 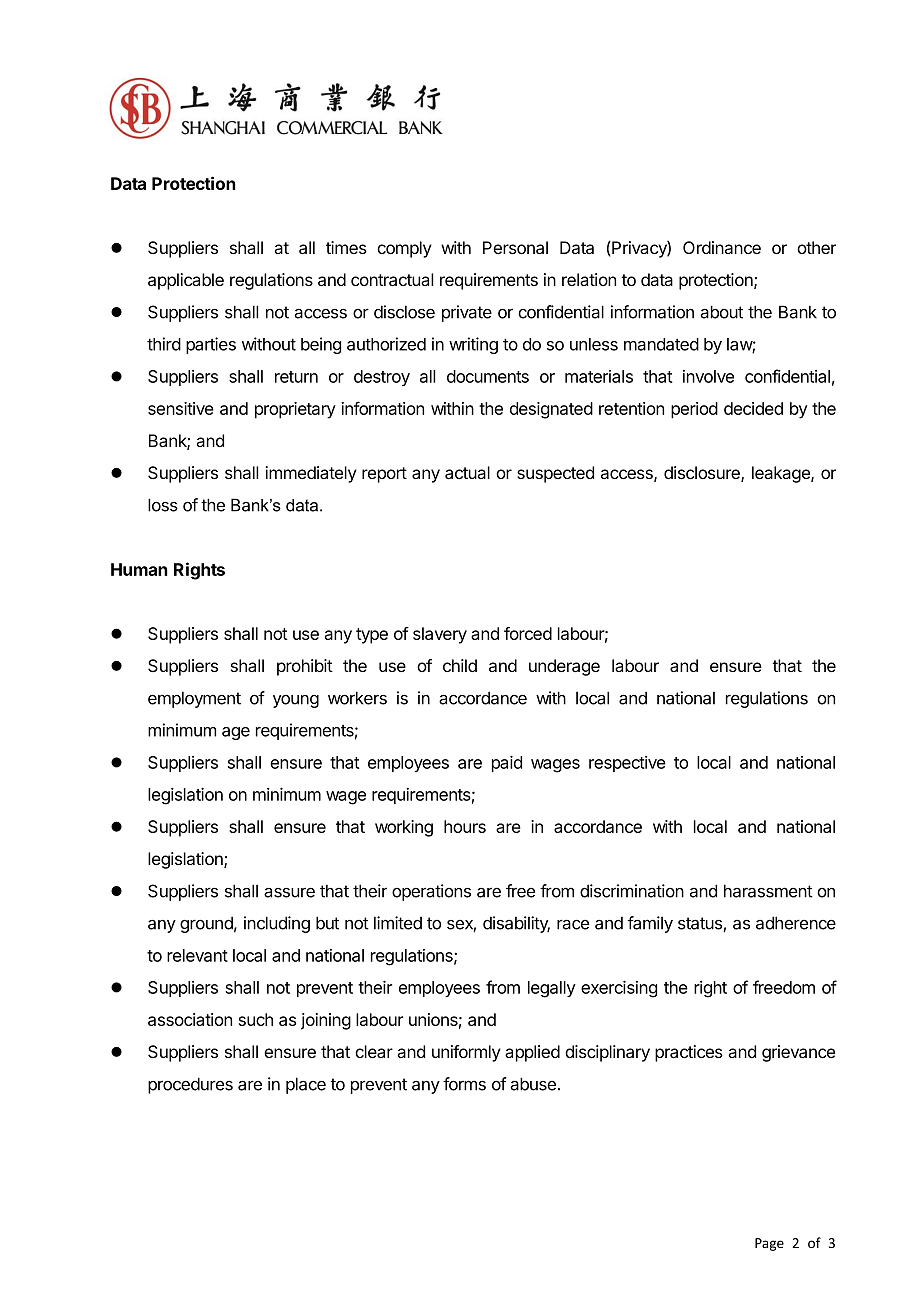 I want to click on association, so click(x=190, y=1019).
